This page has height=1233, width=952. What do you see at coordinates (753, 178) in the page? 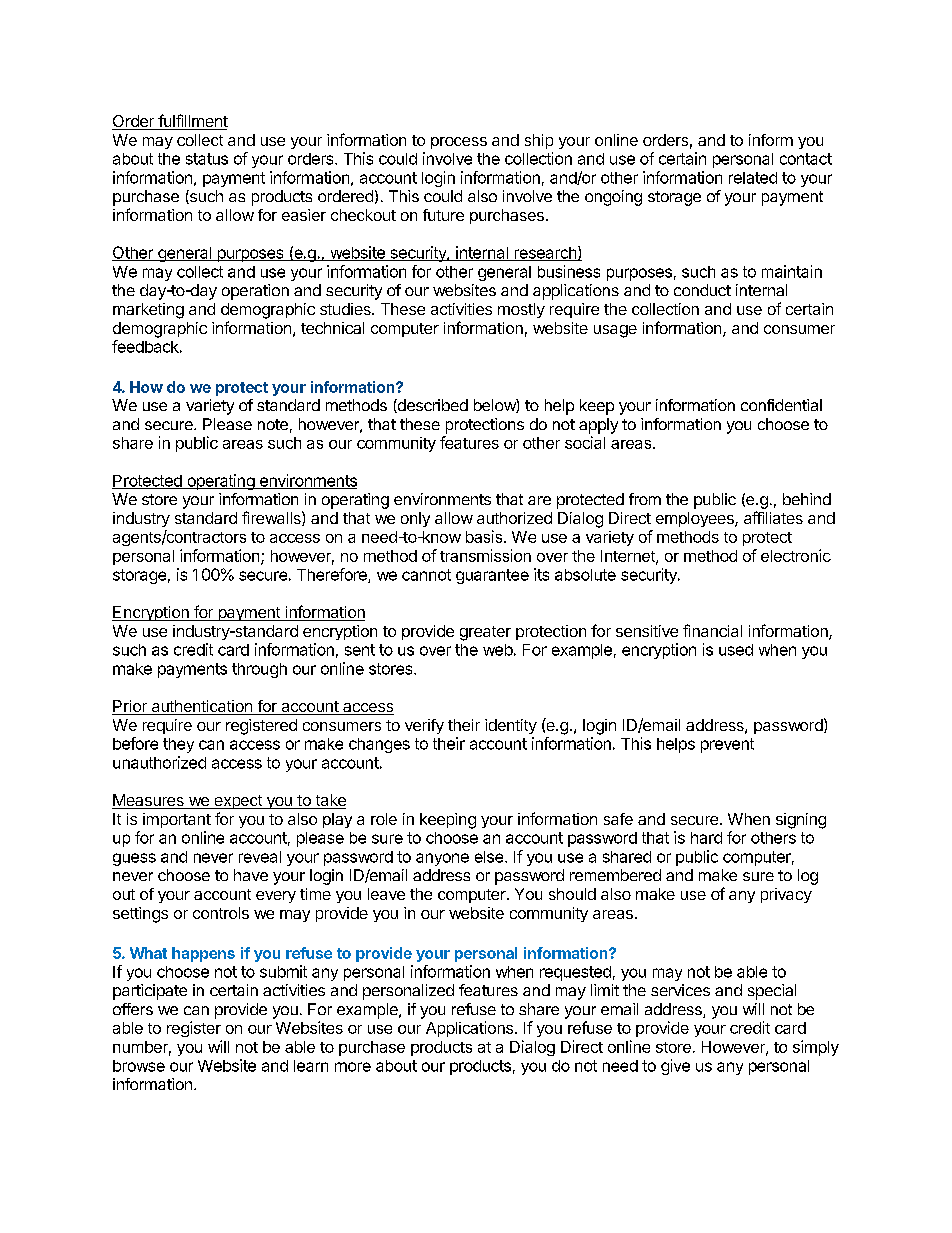
I see `related` at bounding box center [753, 178].
